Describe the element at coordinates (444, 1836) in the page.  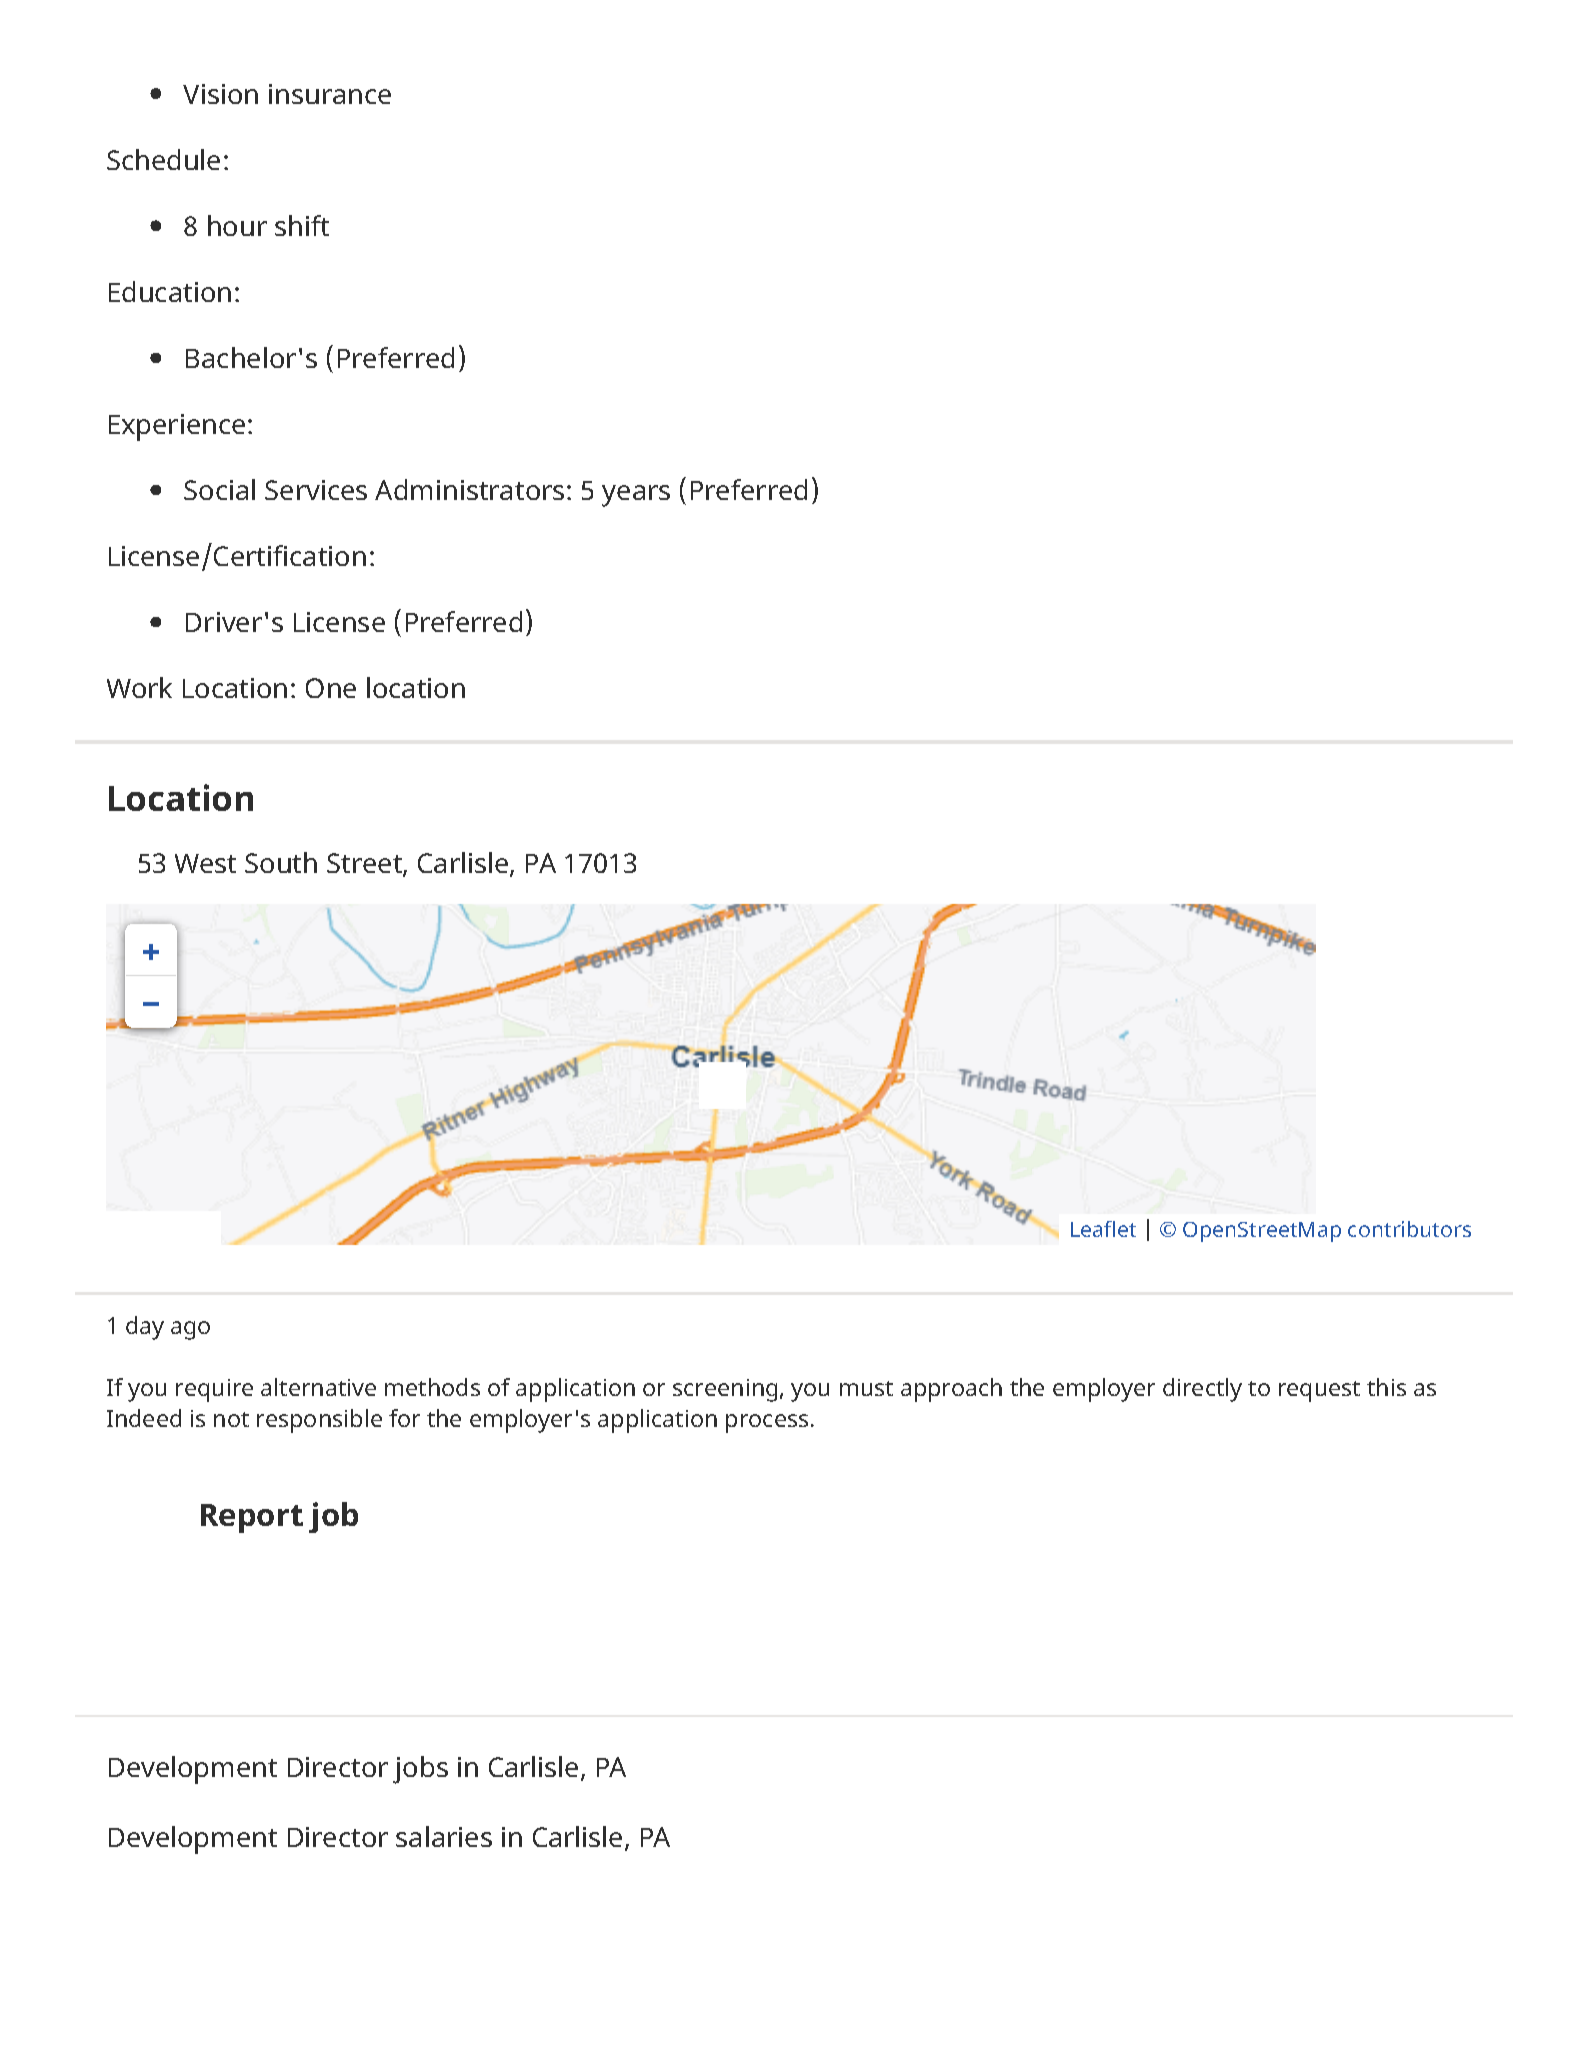
I see `salaries` at that location.
